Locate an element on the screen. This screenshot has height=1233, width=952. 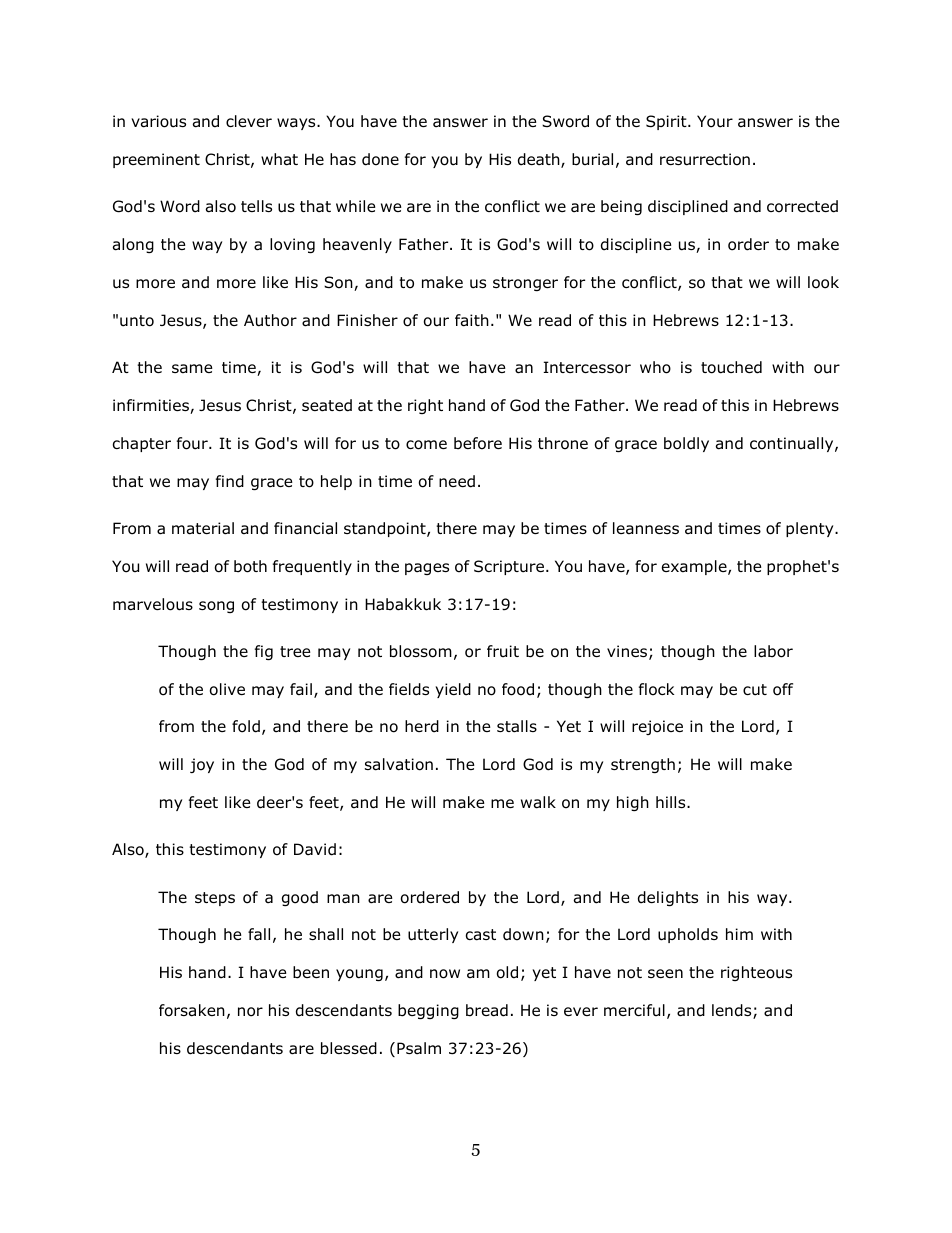
preeminent is located at coordinates (156, 160).
